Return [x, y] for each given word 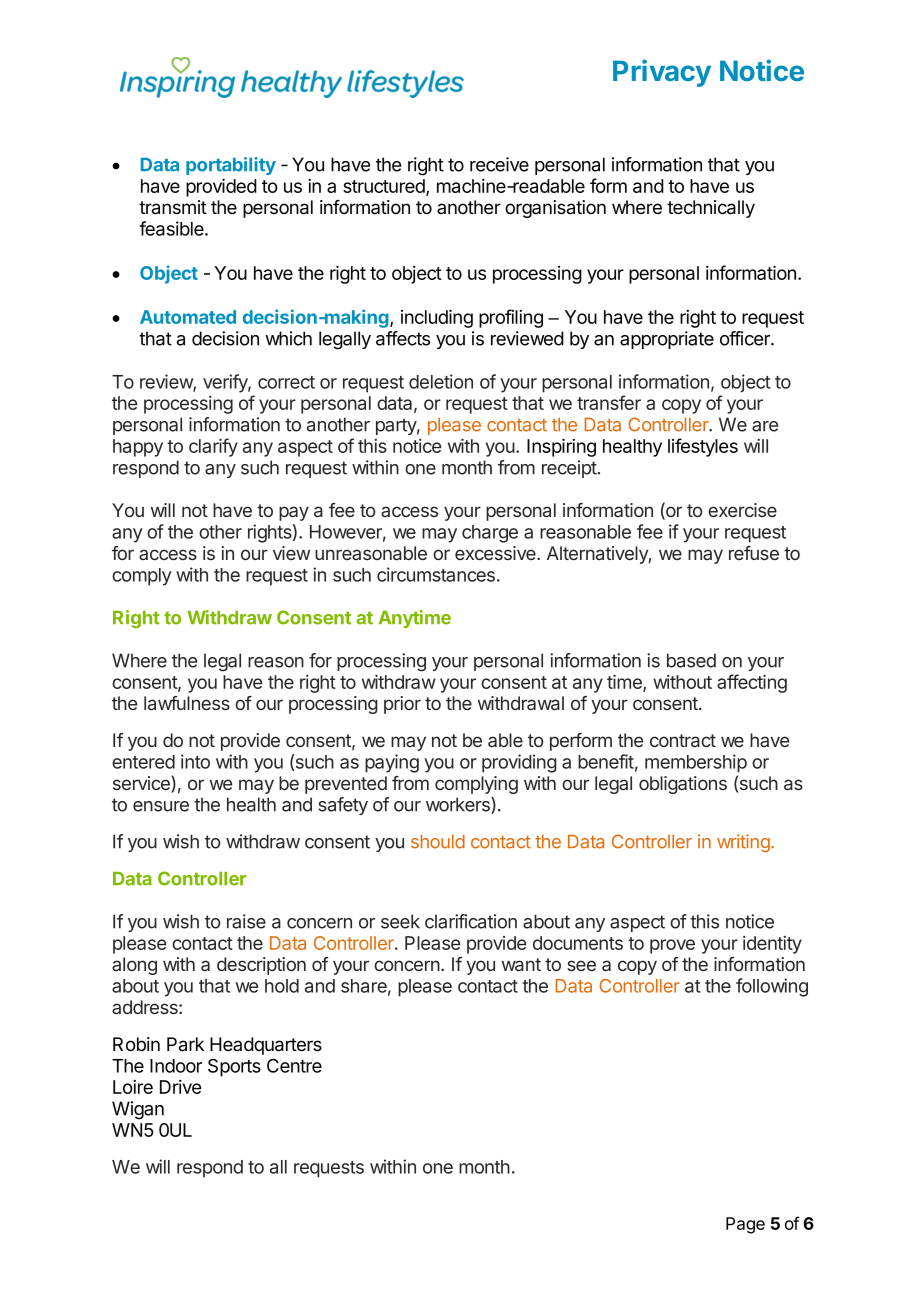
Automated [188, 317]
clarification [471, 921]
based [691, 660]
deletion [441, 381]
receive [499, 164]
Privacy [662, 73]
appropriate [667, 340]
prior [402, 705]
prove [672, 946]
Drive [180, 1087]
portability [231, 166]
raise [246, 921]
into [195, 761]
